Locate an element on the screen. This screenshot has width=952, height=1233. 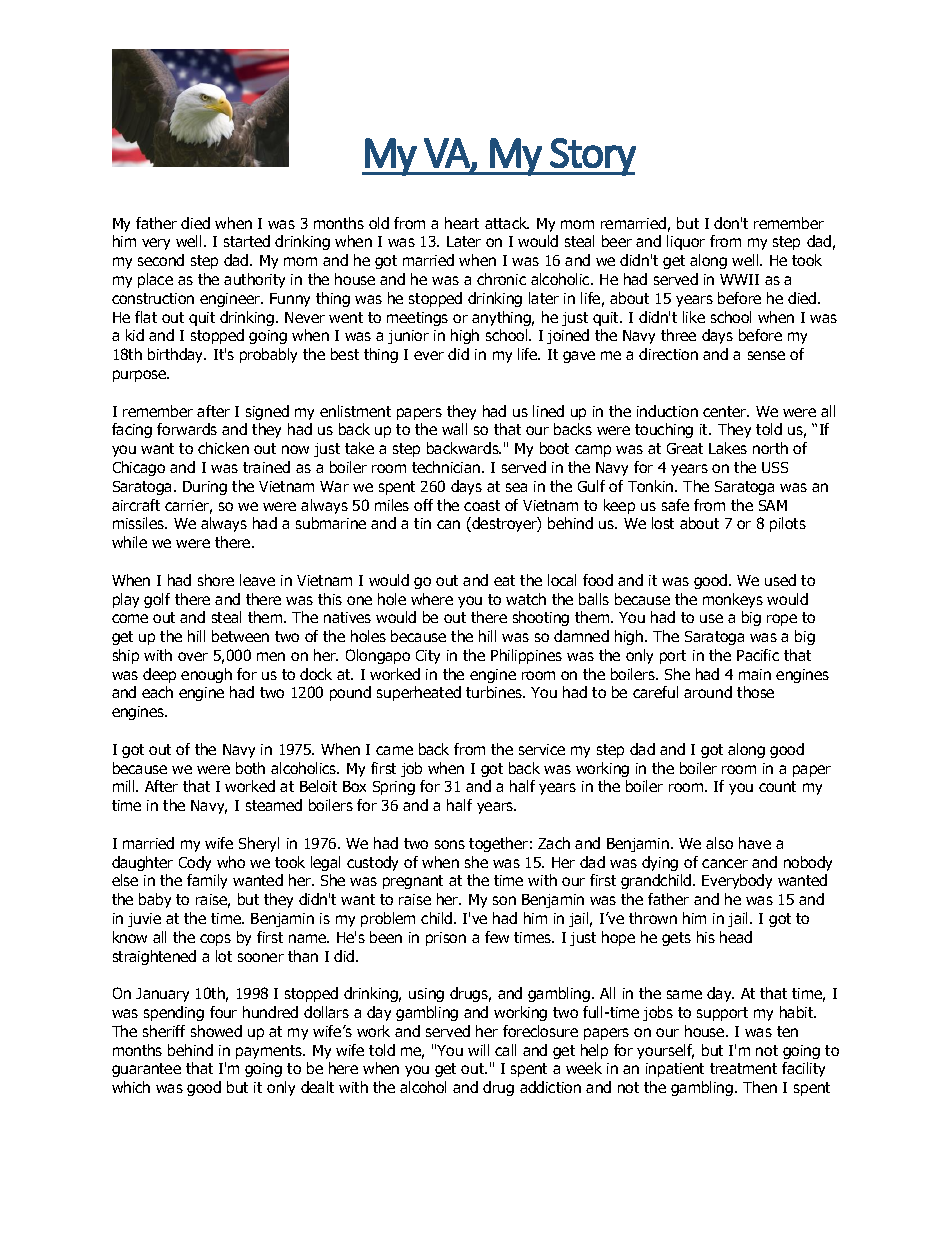
between is located at coordinates (240, 636).
